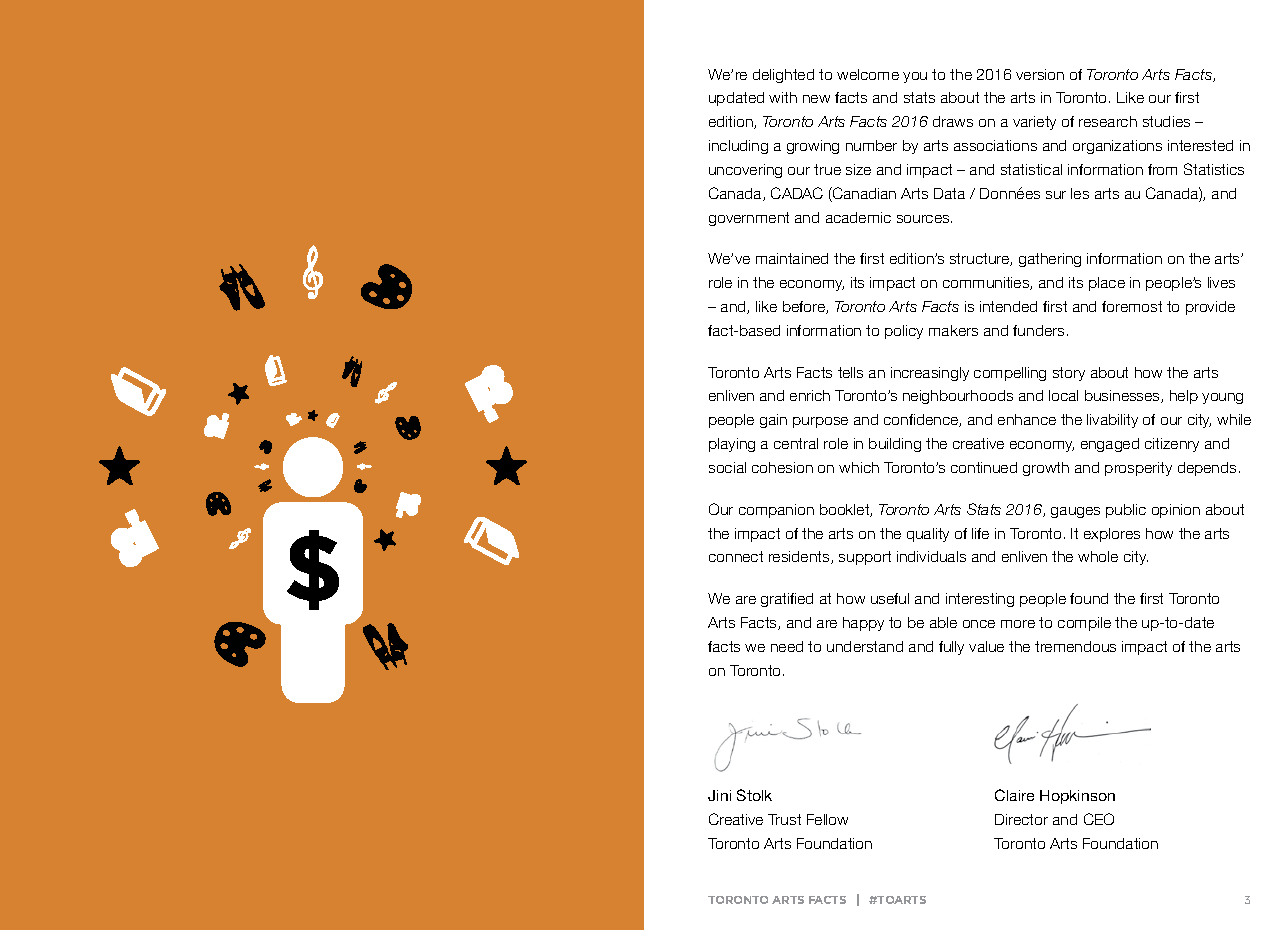 The image size is (1288, 930). I want to click on with, so click(783, 97).
